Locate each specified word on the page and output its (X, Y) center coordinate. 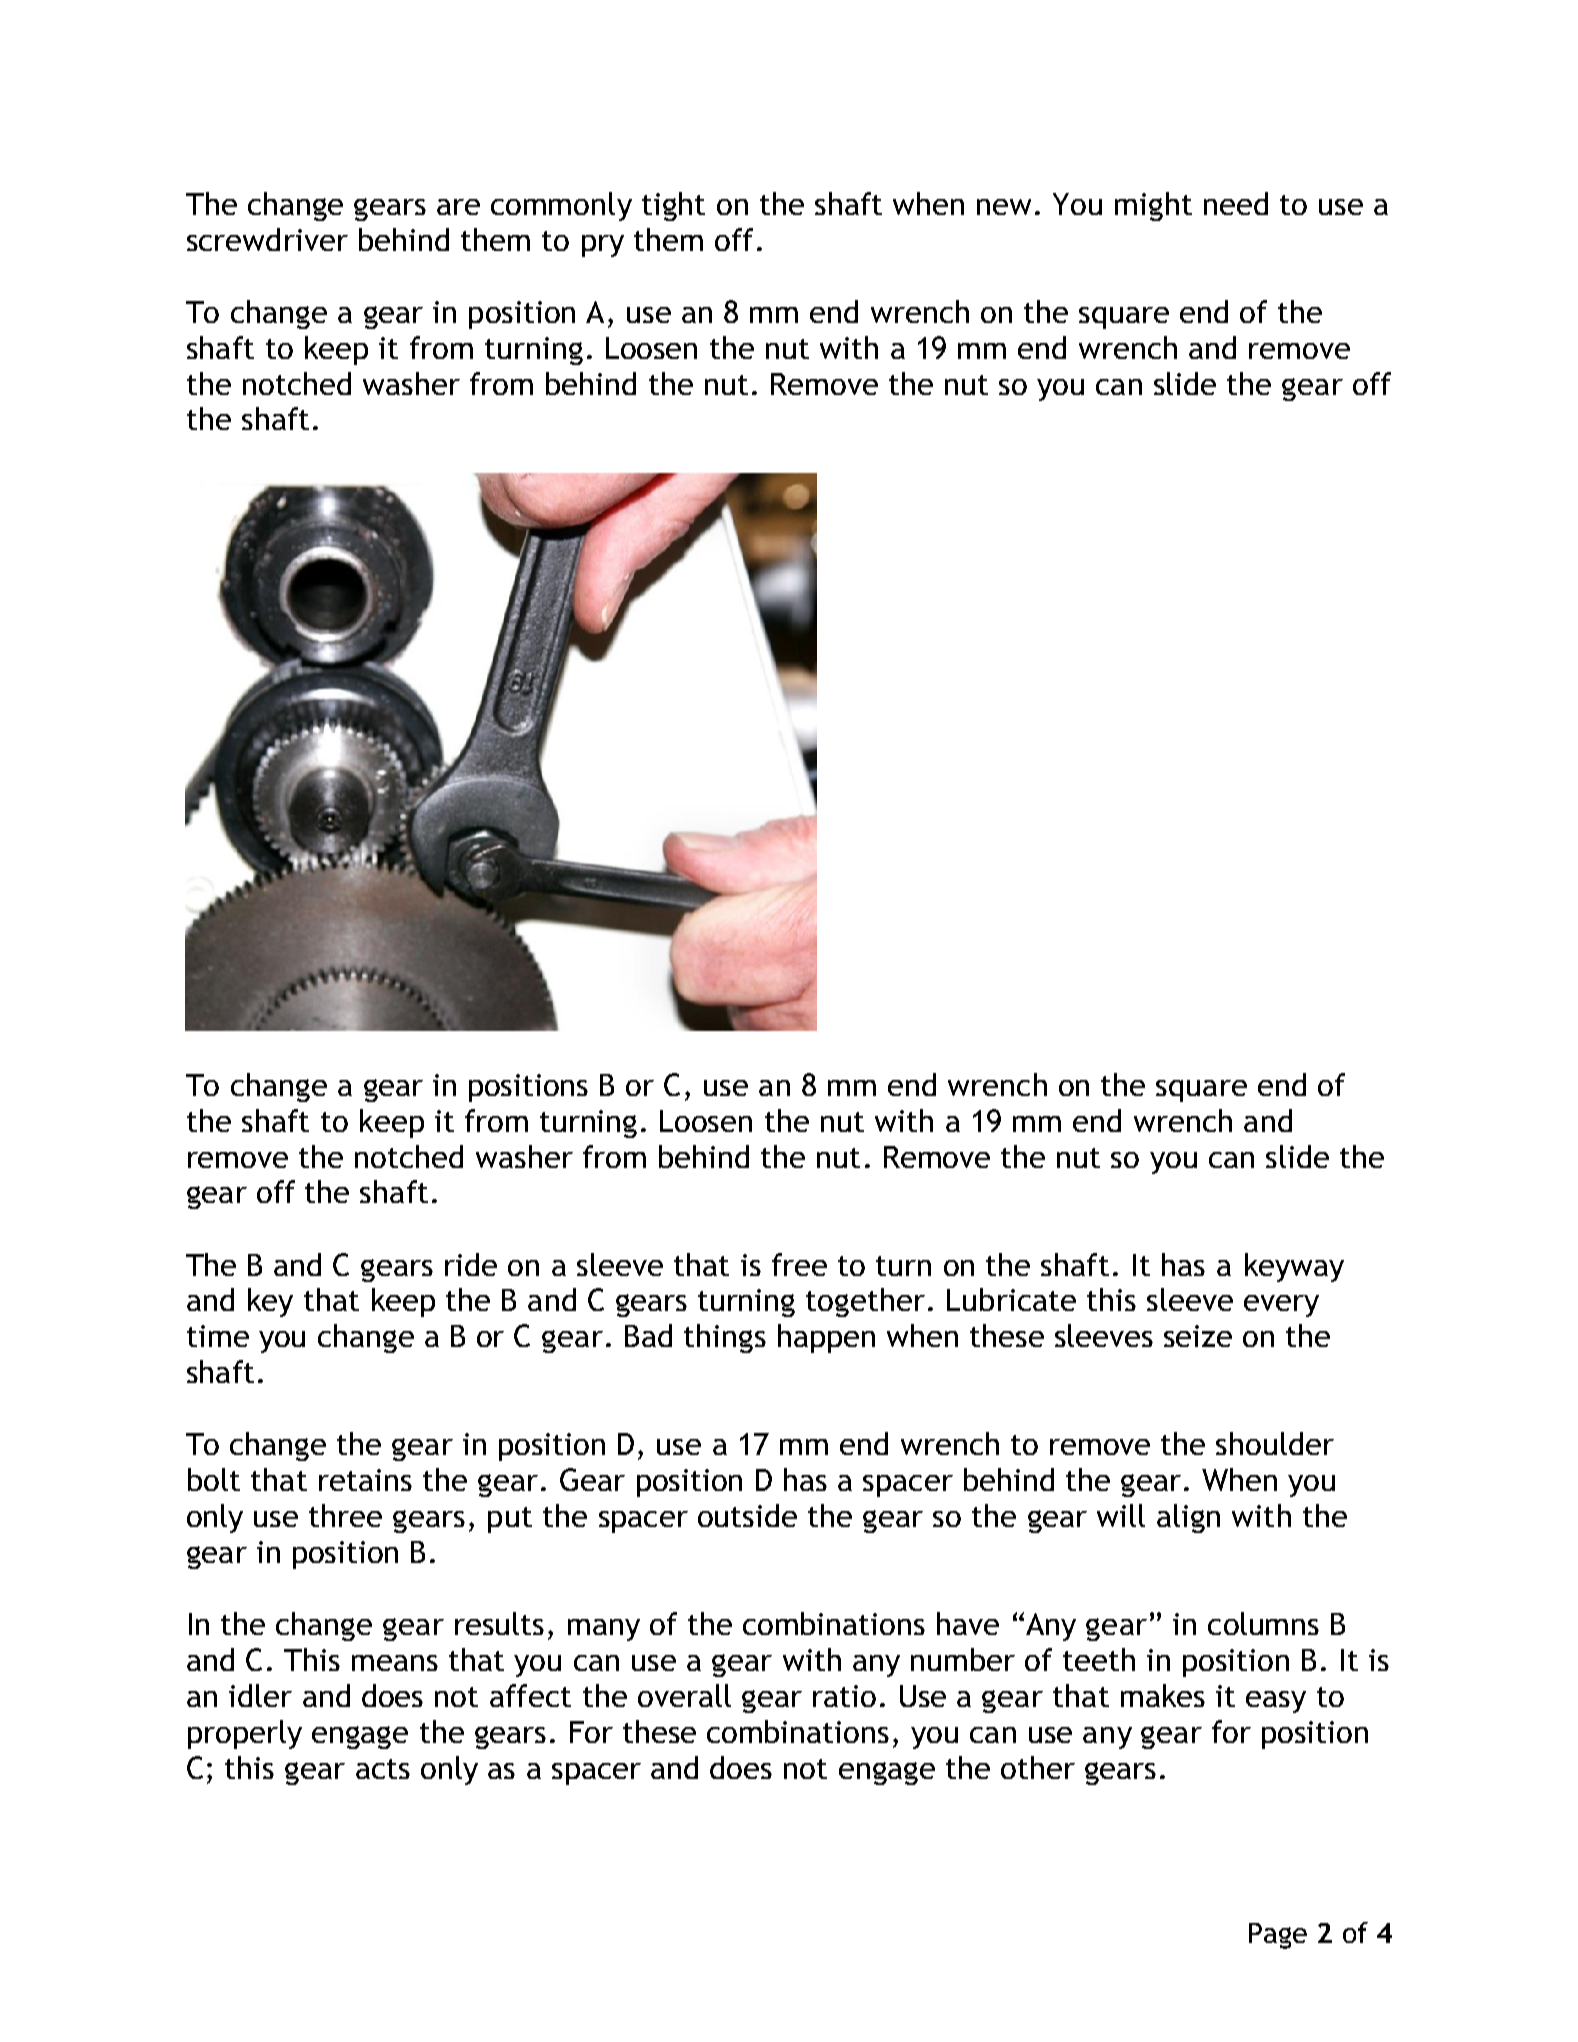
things (725, 1338)
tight (673, 206)
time (218, 1336)
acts (383, 1769)
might (1153, 206)
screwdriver (267, 239)
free (799, 1264)
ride (471, 1264)
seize (1198, 1336)
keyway (1294, 1267)
